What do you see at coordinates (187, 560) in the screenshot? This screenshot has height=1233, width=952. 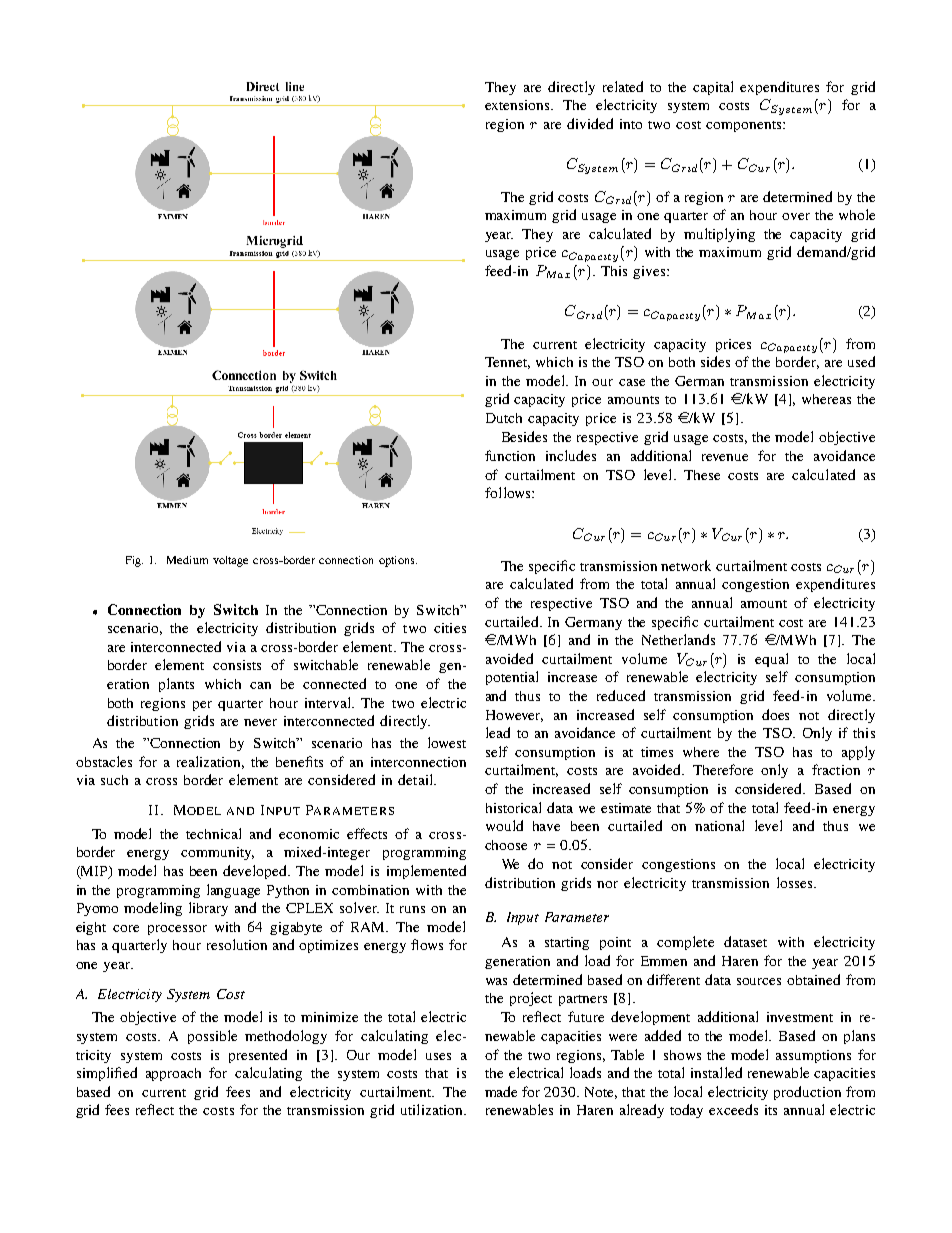 I see `Medium` at bounding box center [187, 560].
